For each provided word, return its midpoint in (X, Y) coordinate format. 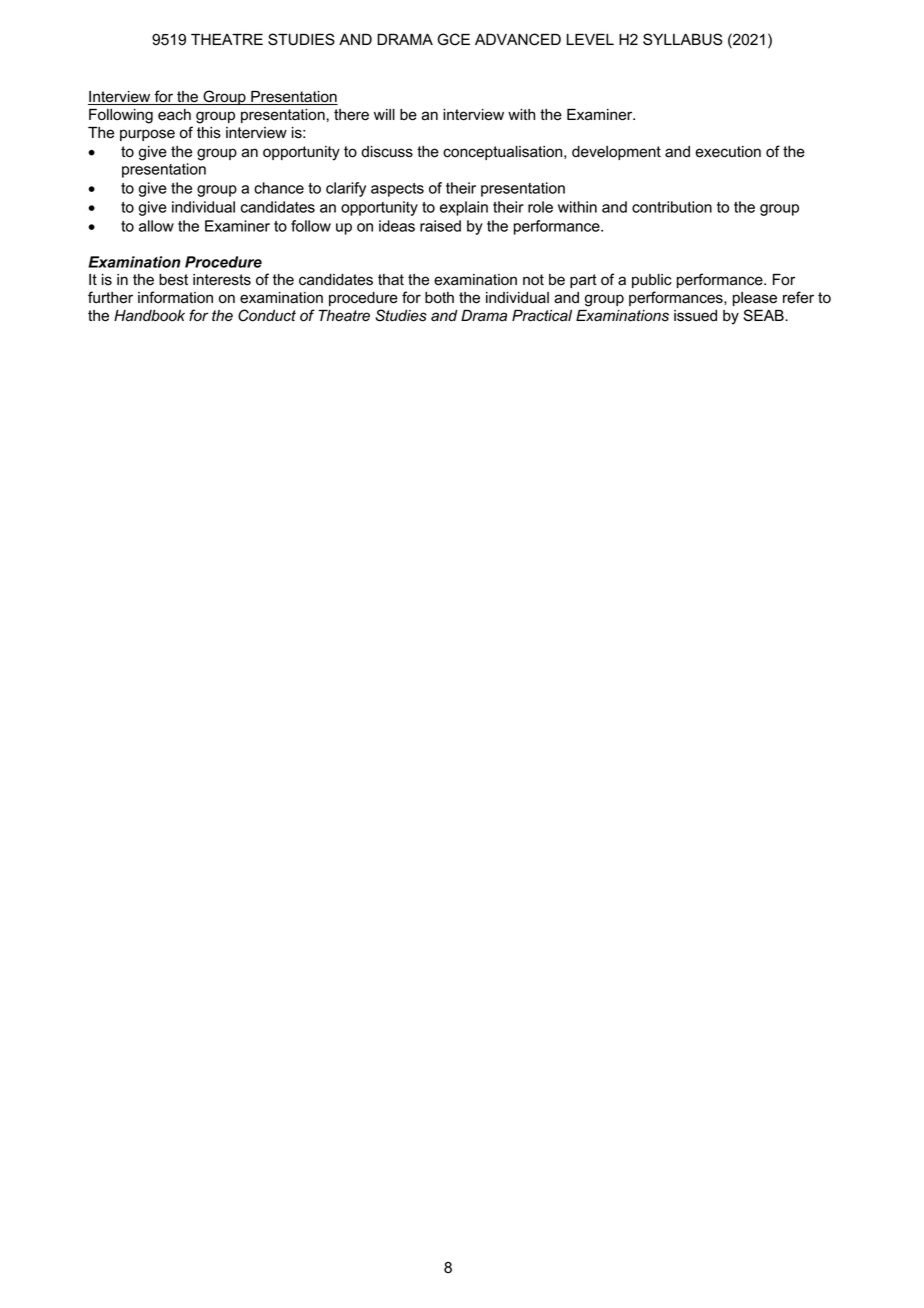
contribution (672, 207)
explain (464, 208)
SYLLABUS (682, 39)
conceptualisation (504, 153)
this (209, 133)
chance (279, 188)
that (391, 280)
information (175, 297)
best (173, 280)
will (384, 114)
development (616, 153)
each (174, 115)
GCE (453, 39)
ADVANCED (518, 39)
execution (728, 152)
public (652, 281)
